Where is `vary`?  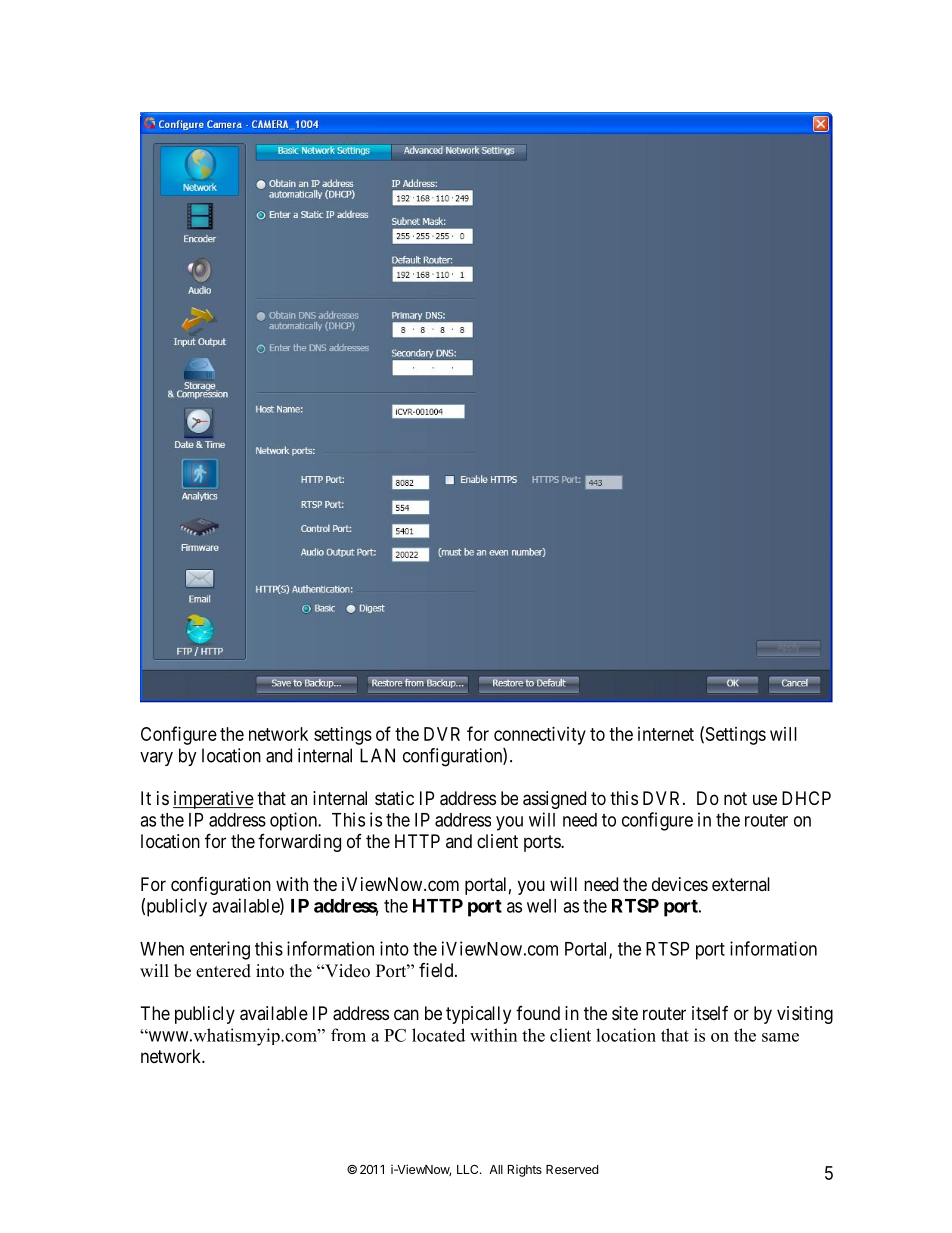 vary is located at coordinates (156, 759).
